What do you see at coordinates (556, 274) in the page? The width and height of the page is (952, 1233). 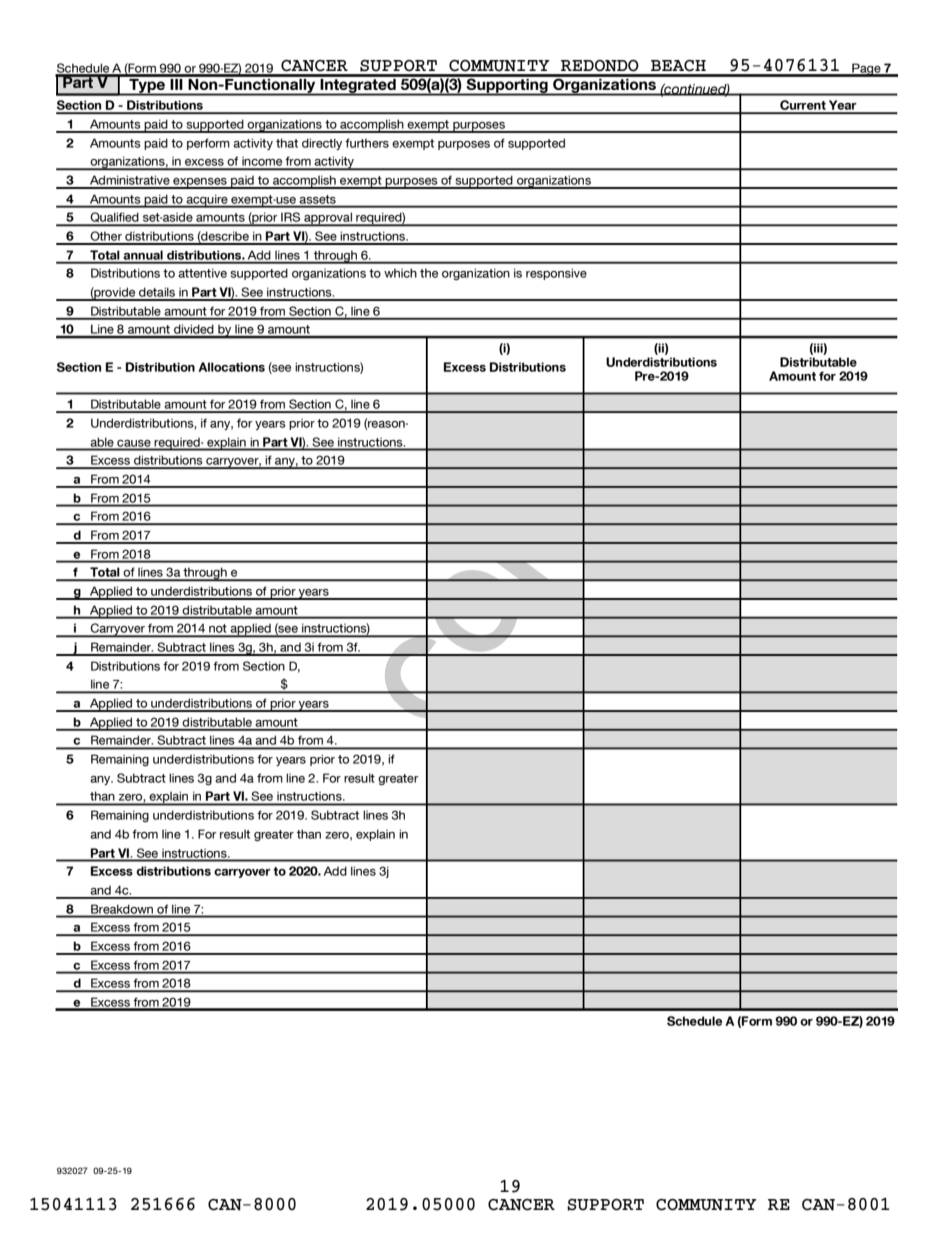 I see `responsive` at bounding box center [556, 274].
